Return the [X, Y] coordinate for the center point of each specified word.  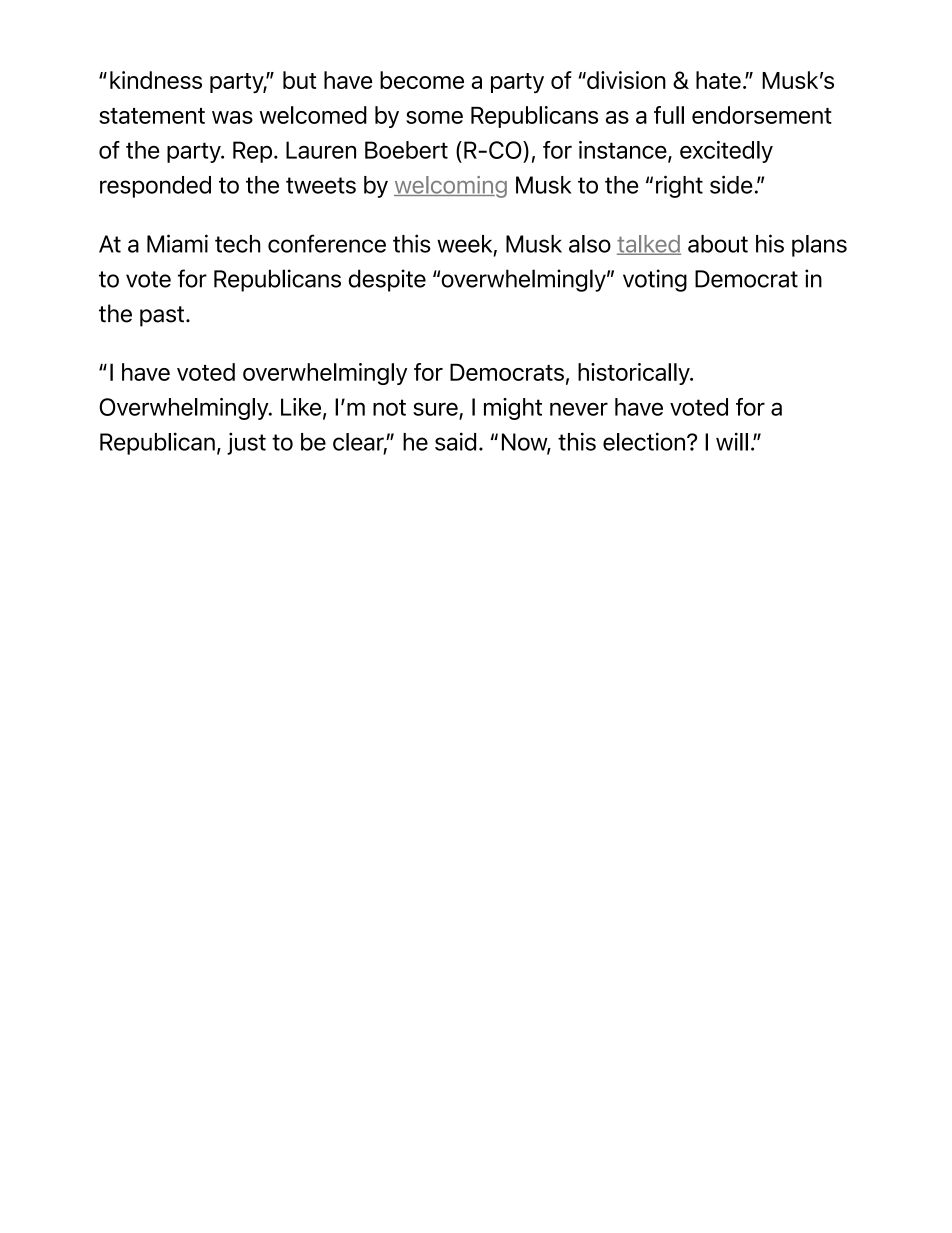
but [299, 80]
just [246, 443]
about [718, 244]
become [422, 80]
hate [718, 80]
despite [387, 280]
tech [237, 244]
